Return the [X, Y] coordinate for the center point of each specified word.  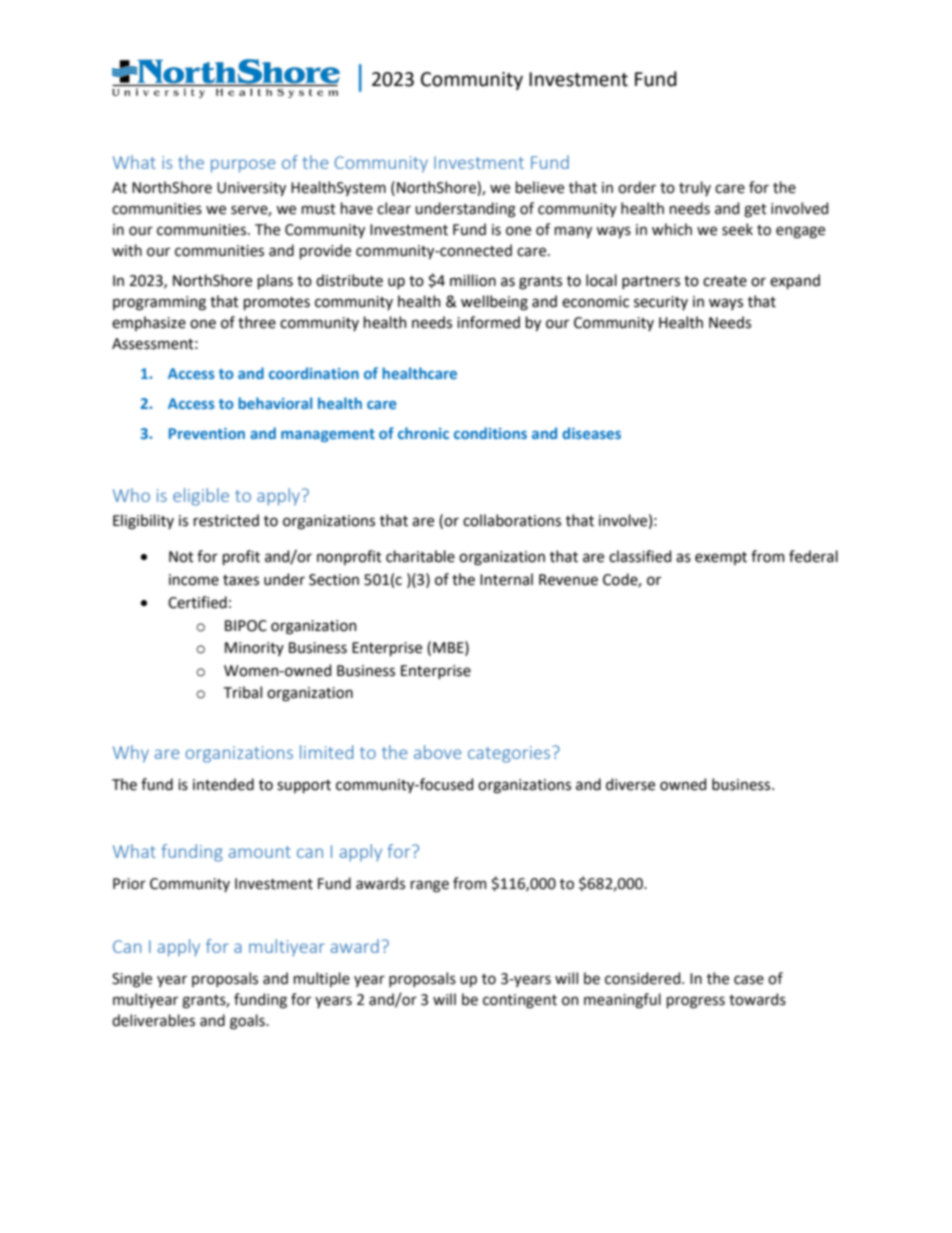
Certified [197, 602]
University [251, 189]
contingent [520, 1001]
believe [540, 187]
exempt [721, 558]
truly [695, 188]
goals [248, 1022]
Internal [506, 579]
